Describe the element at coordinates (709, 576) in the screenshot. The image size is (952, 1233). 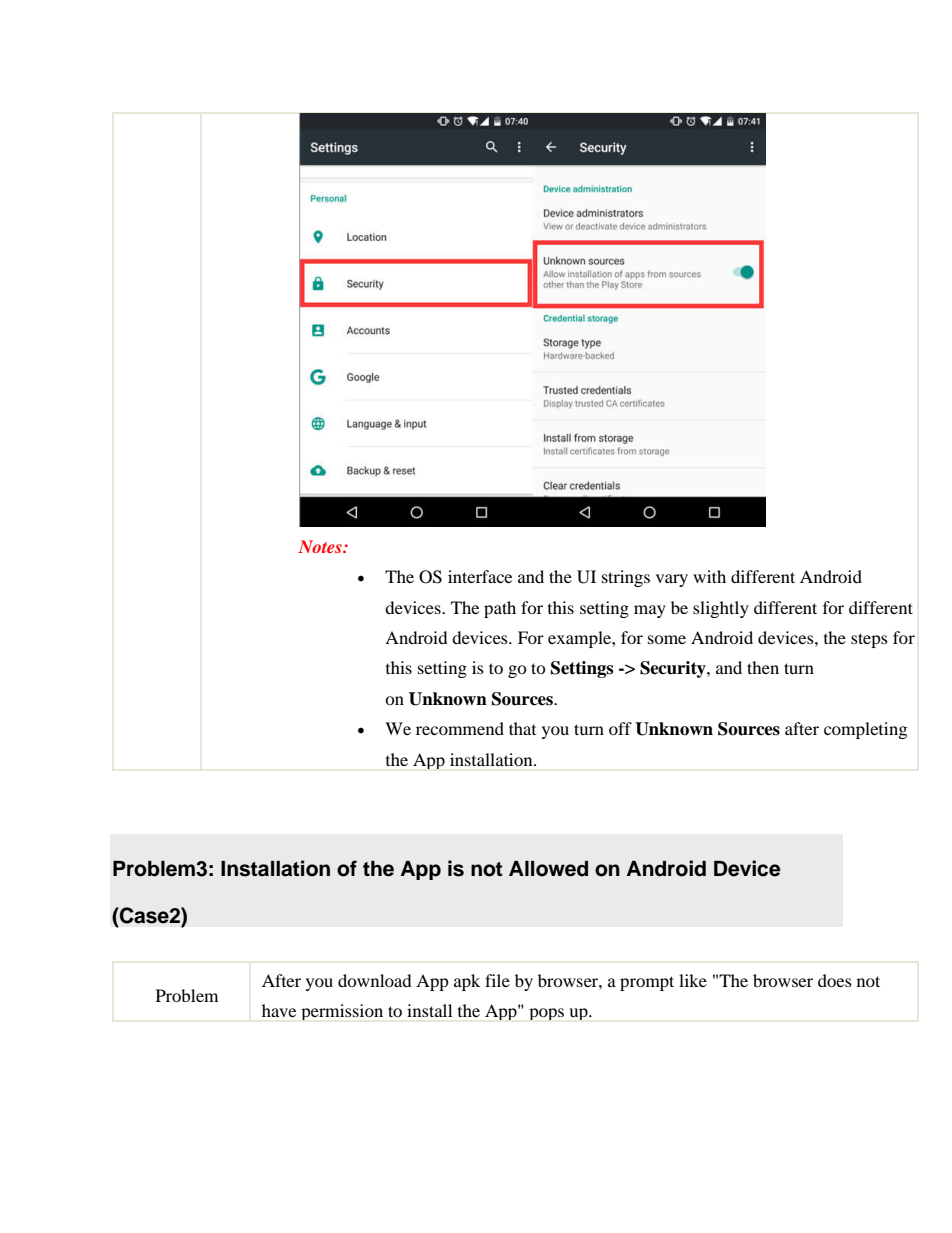
I see `with` at that location.
